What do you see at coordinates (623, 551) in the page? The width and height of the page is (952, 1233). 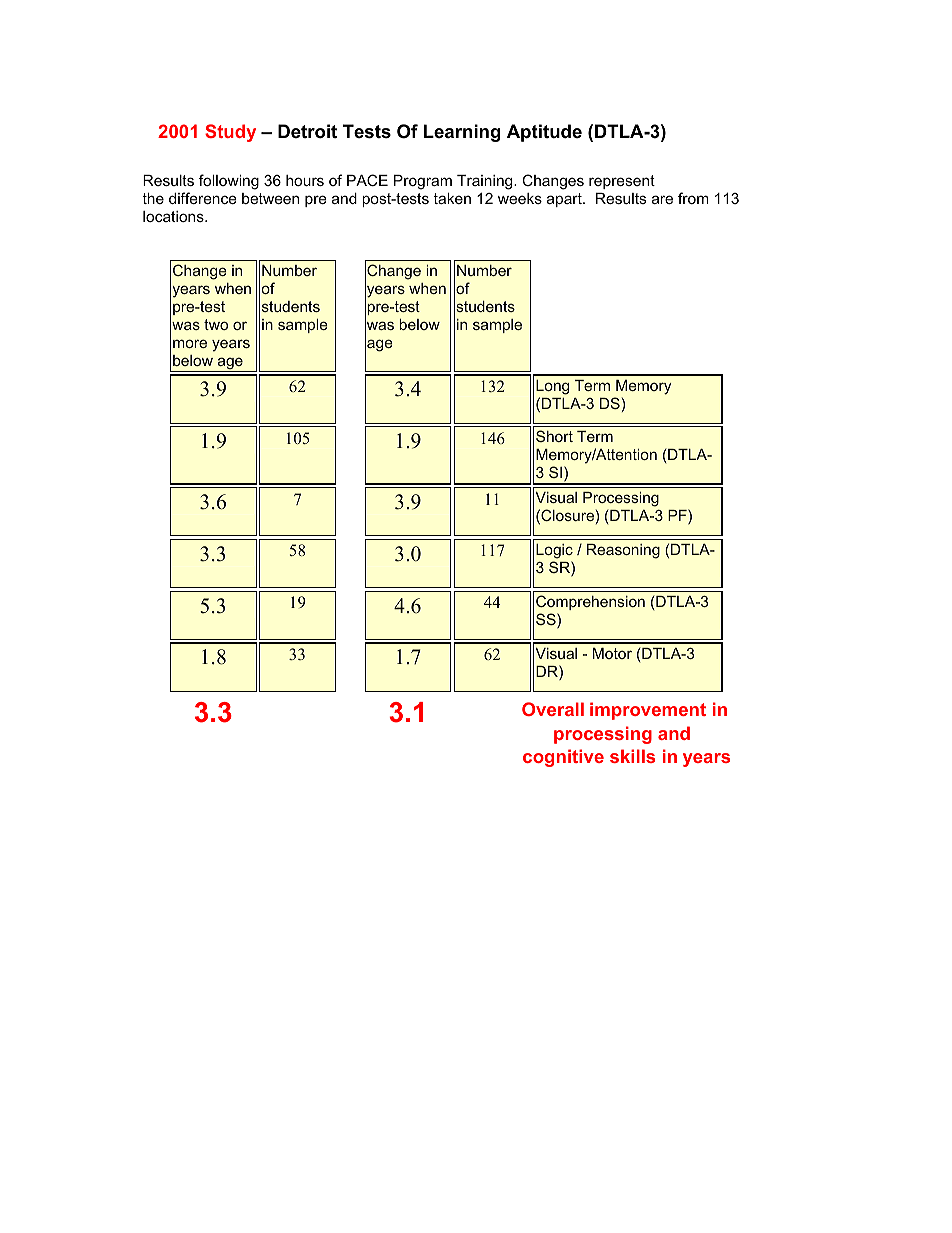 I see `Reasoning` at bounding box center [623, 551].
